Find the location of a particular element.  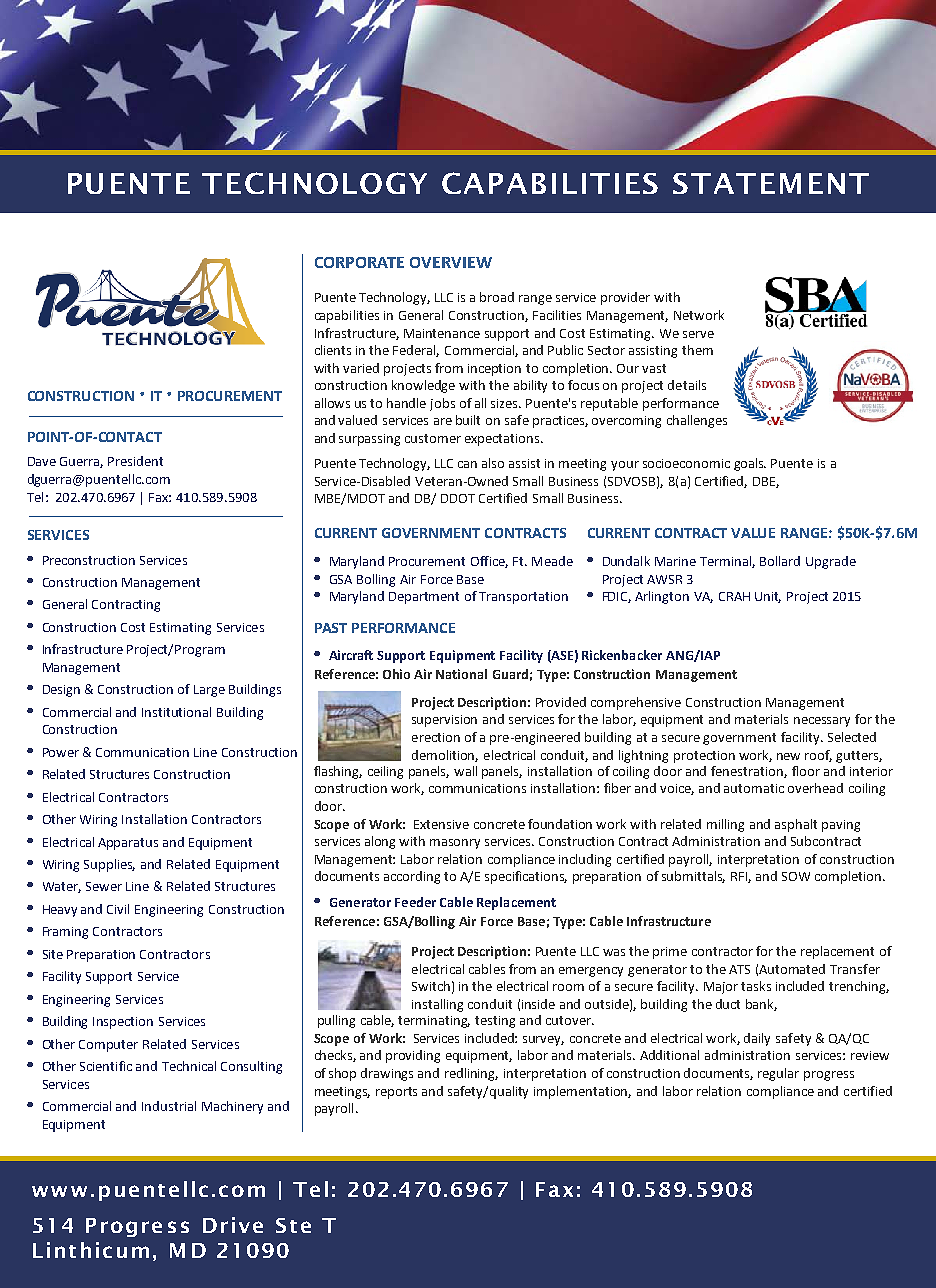

OVERVIEW is located at coordinates (451, 262).
